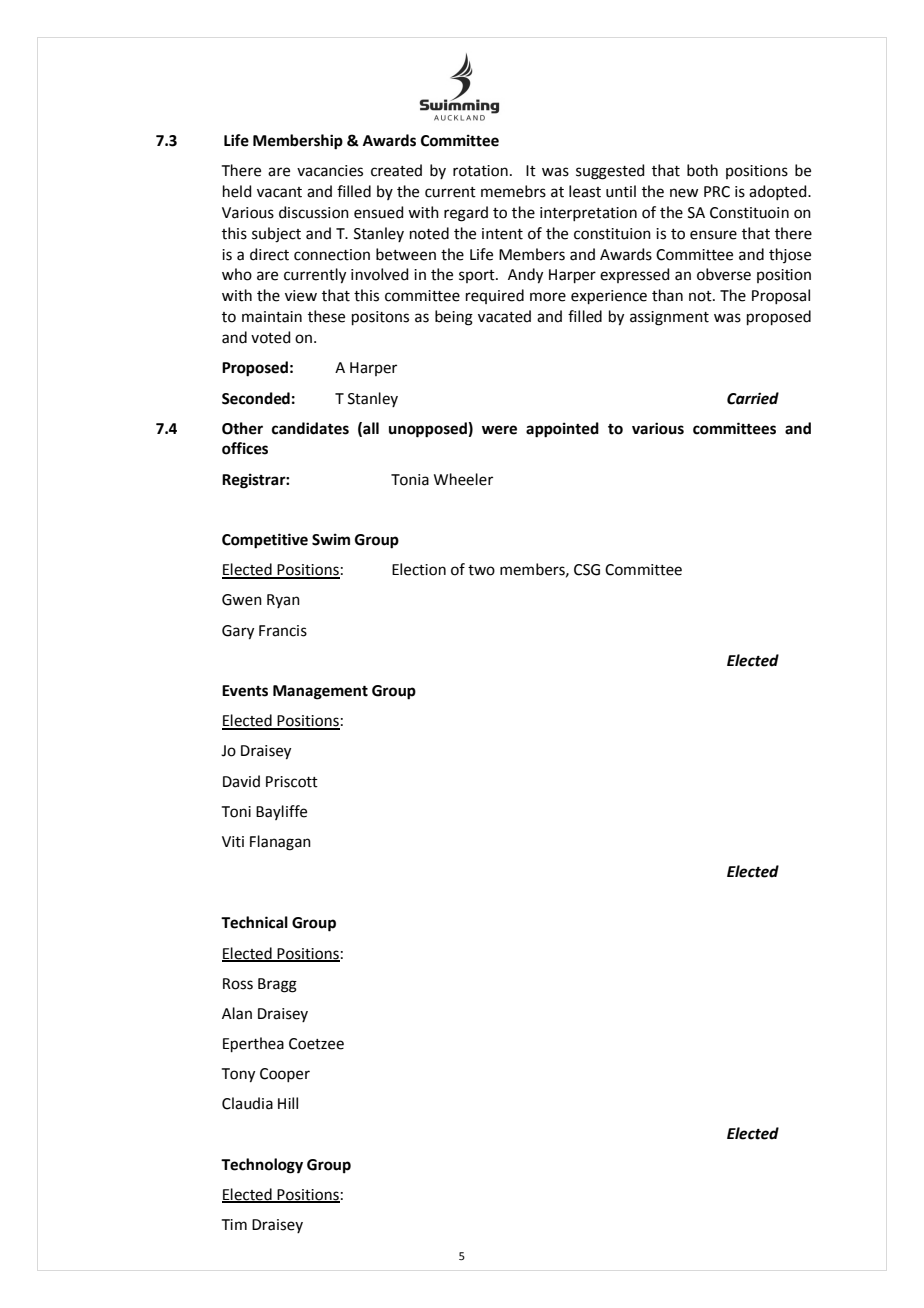 The width and height of the screenshot is (924, 1308). I want to click on discussion, so click(314, 212).
